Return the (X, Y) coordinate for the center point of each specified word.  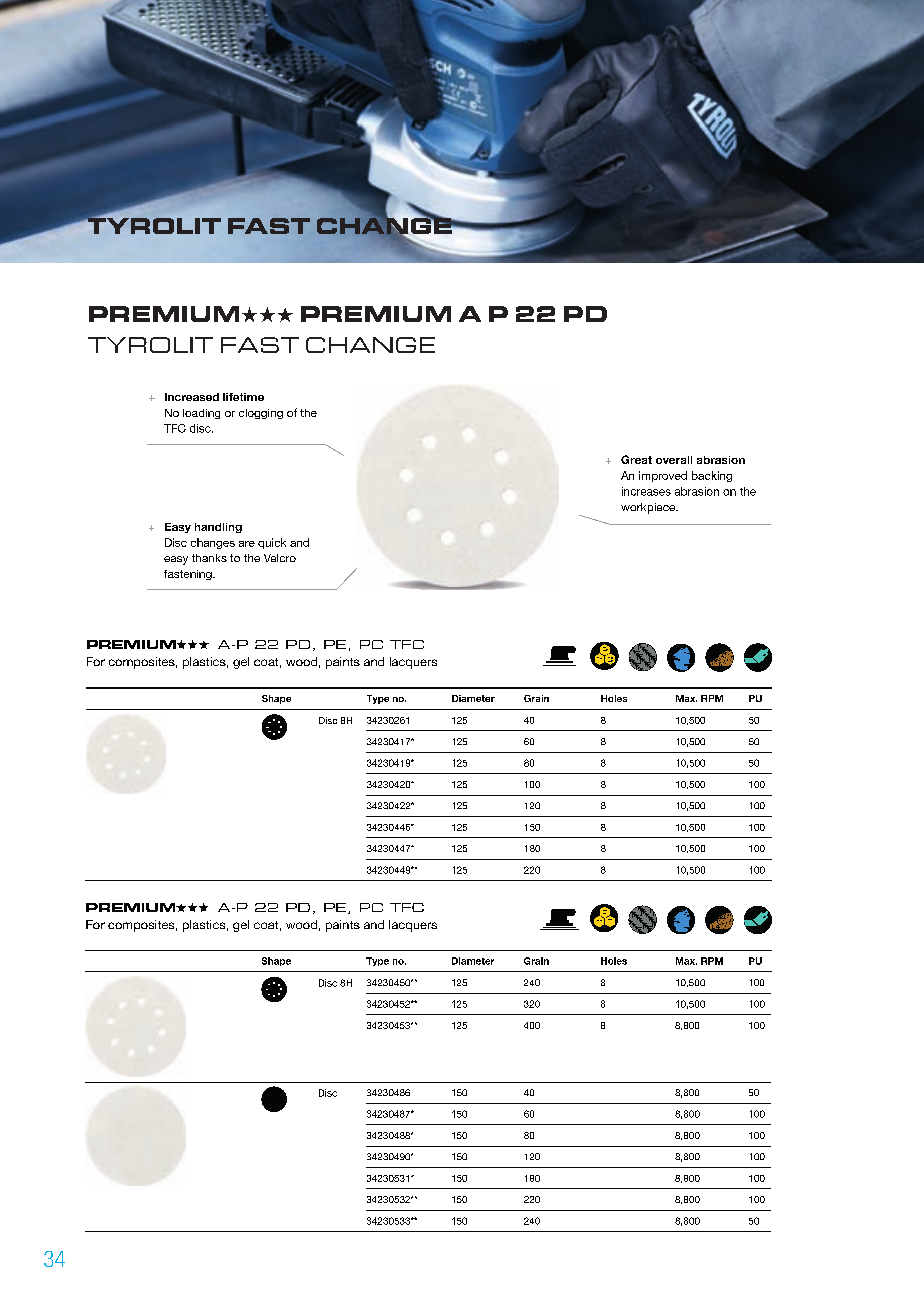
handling (218, 528)
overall (674, 460)
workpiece (649, 508)
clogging (261, 414)
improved (663, 476)
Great (636, 459)
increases (646, 491)
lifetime (243, 397)
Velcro (280, 558)
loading (201, 414)
